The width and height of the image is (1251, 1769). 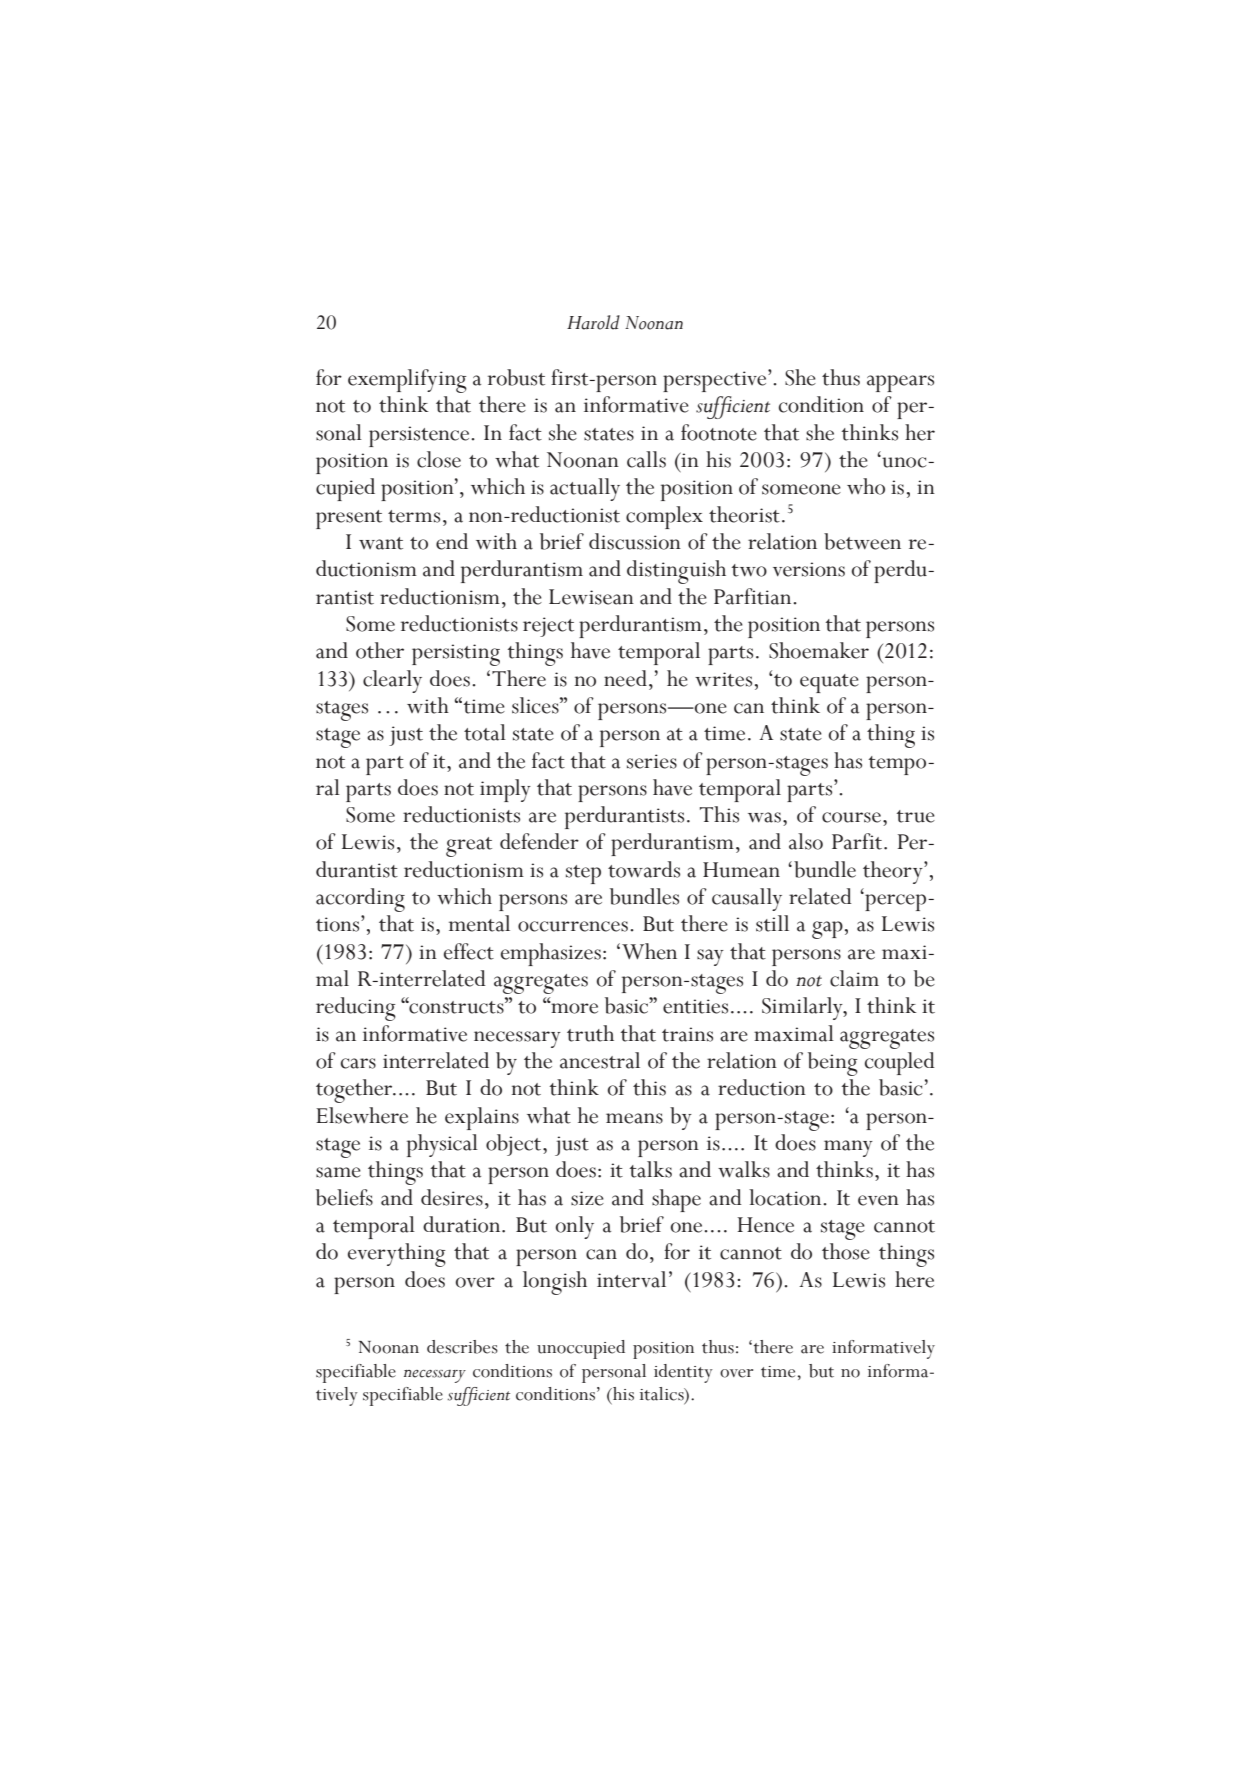 What do you see at coordinates (862, 541) in the image?
I see `between` at bounding box center [862, 541].
